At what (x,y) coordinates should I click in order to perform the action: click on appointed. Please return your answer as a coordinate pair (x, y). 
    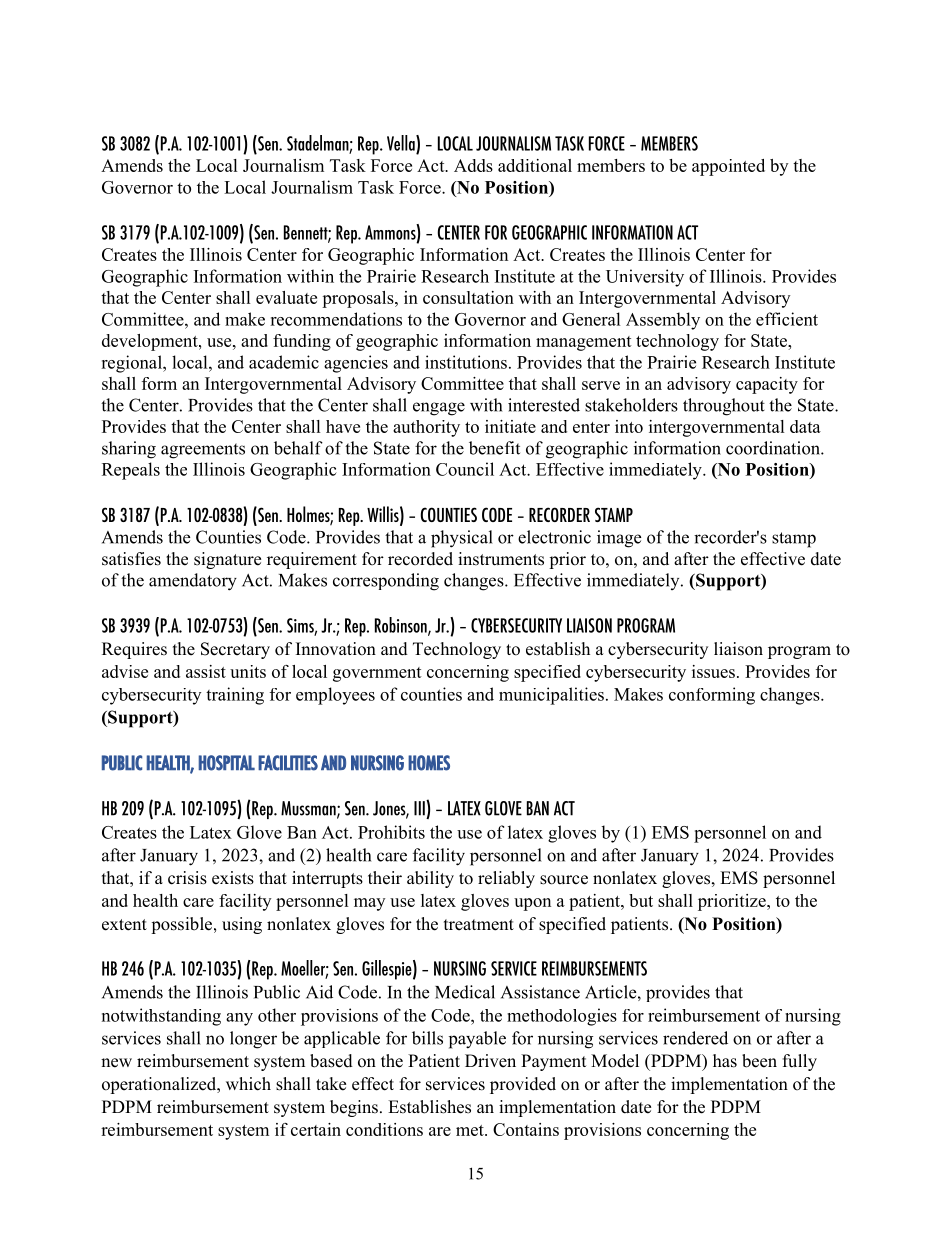
    Looking at the image, I should click on (728, 167).
